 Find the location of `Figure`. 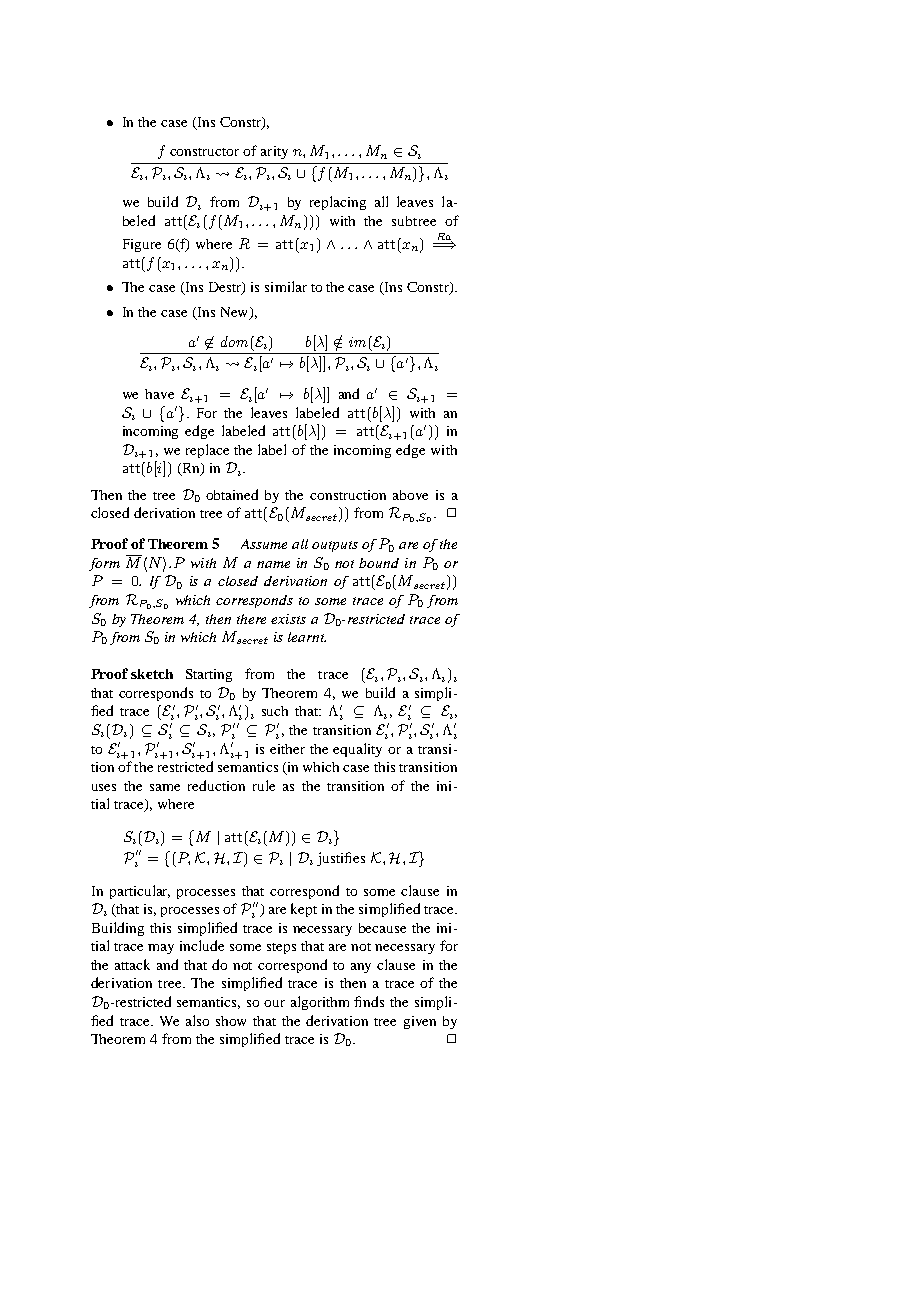

Figure is located at coordinates (142, 245).
